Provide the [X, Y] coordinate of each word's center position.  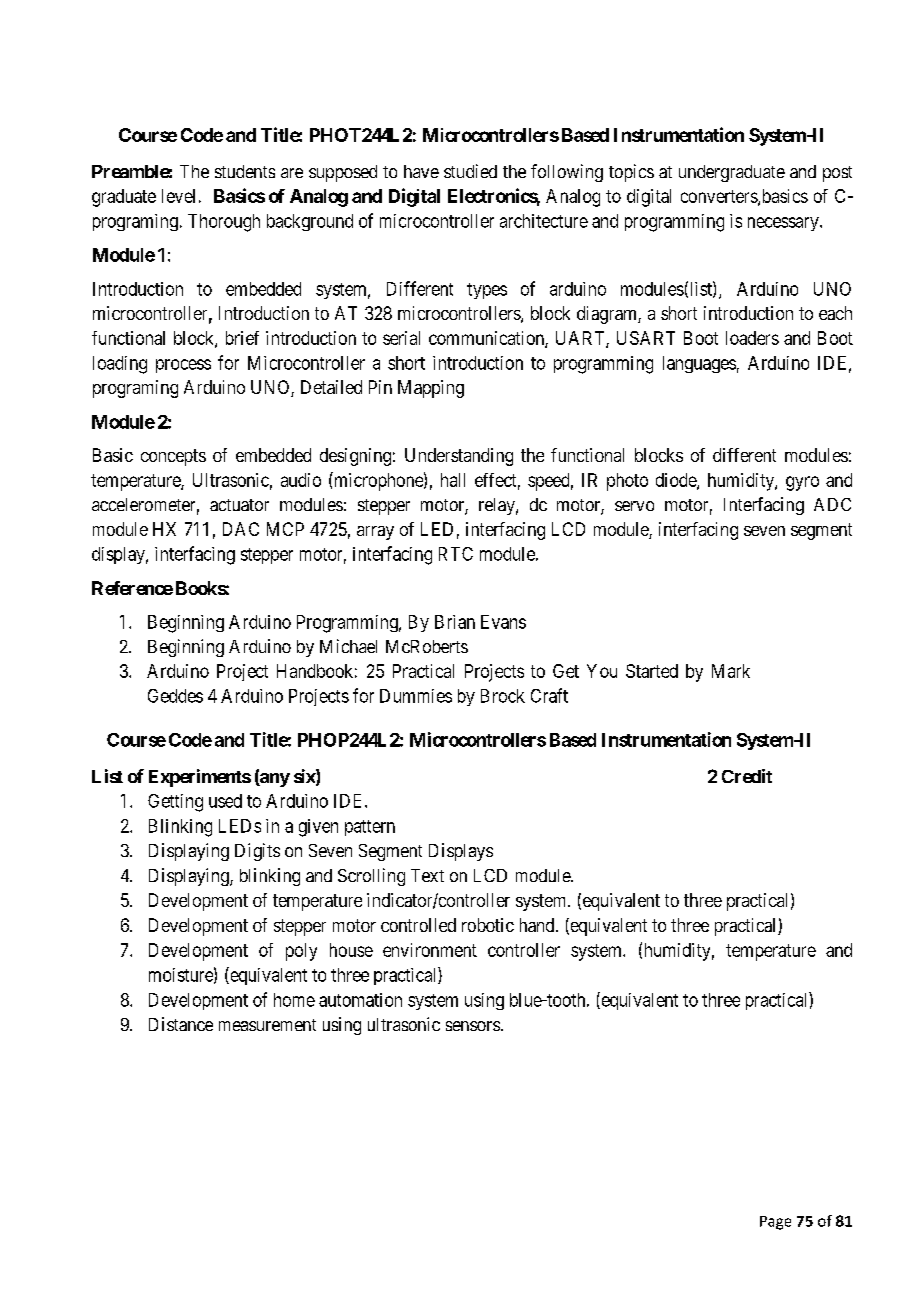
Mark [731, 671]
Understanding [459, 457]
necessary [784, 224]
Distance [181, 1024]
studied [470, 171]
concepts [173, 457]
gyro [802, 483]
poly [301, 952]
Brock [503, 696]
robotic [488, 925]
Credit [747, 776]
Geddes [175, 696]
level [178, 196]
